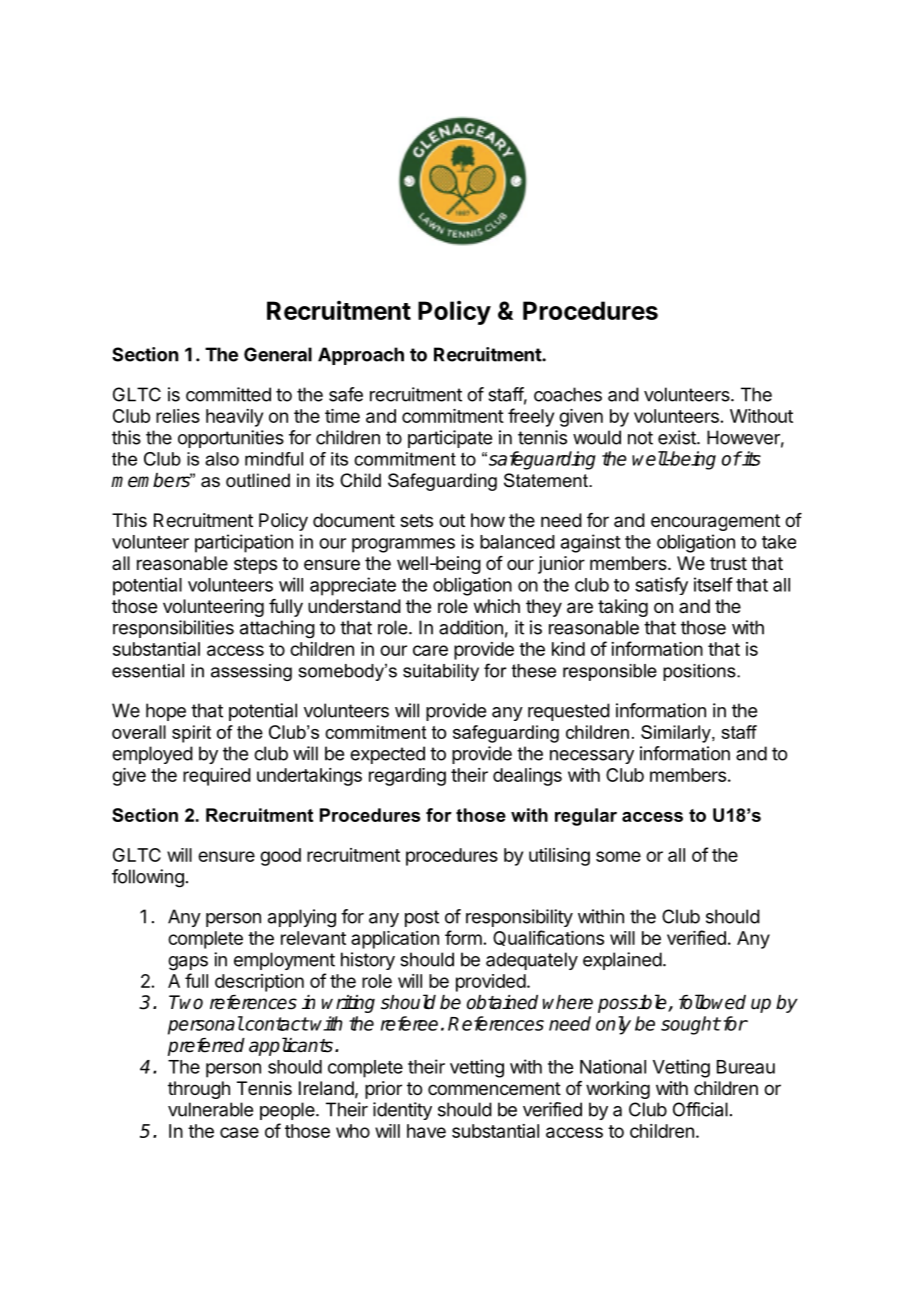 This page has height=1308, width=924. I want to click on expected, so click(387, 755).
